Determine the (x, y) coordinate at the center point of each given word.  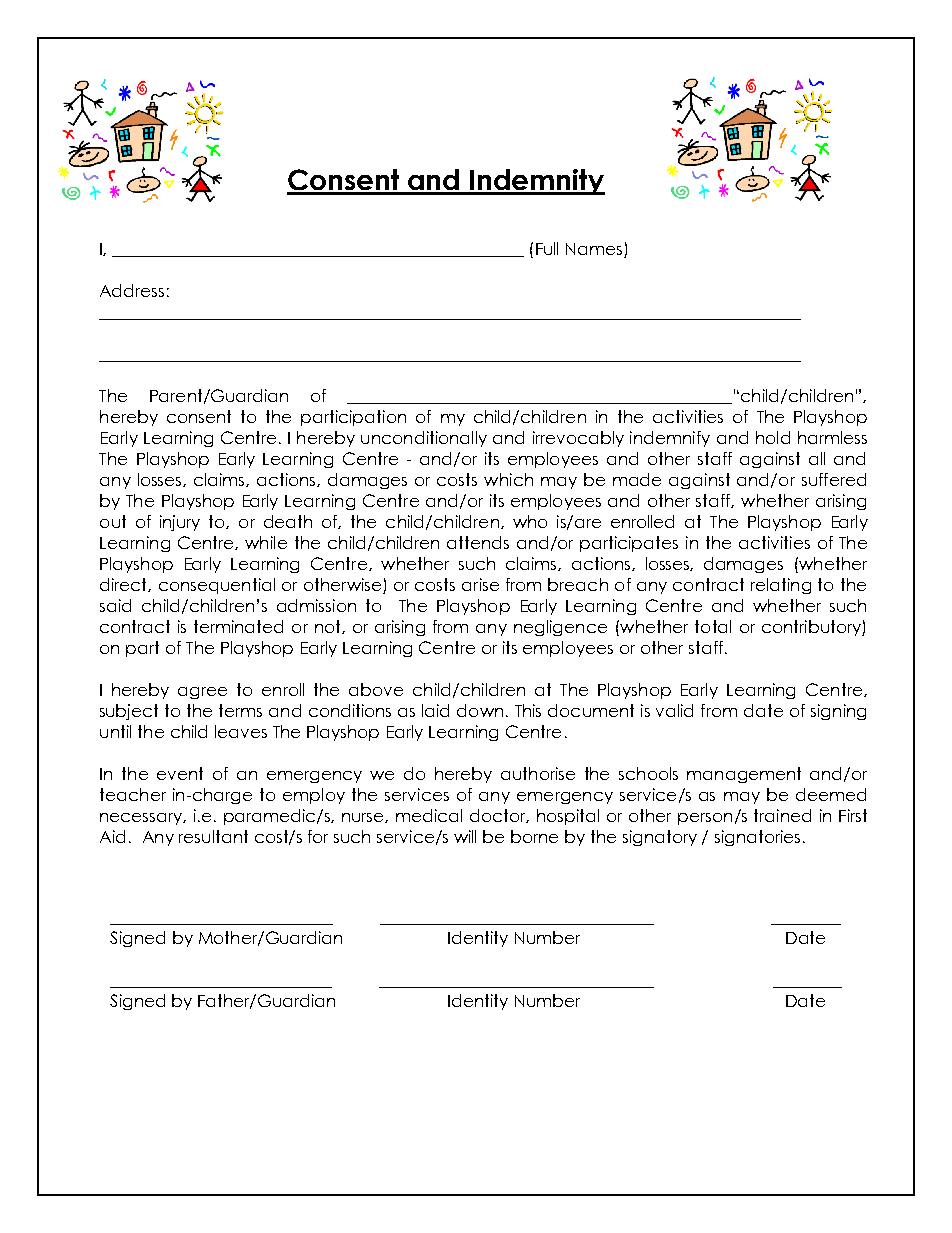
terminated (238, 626)
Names (595, 250)
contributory (812, 628)
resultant (213, 836)
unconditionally (424, 439)
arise (480, 584)
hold (773, 437)
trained (782, 815)
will (465, 836)
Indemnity (536, 182)
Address (132, 290)
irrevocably (578, 439)
